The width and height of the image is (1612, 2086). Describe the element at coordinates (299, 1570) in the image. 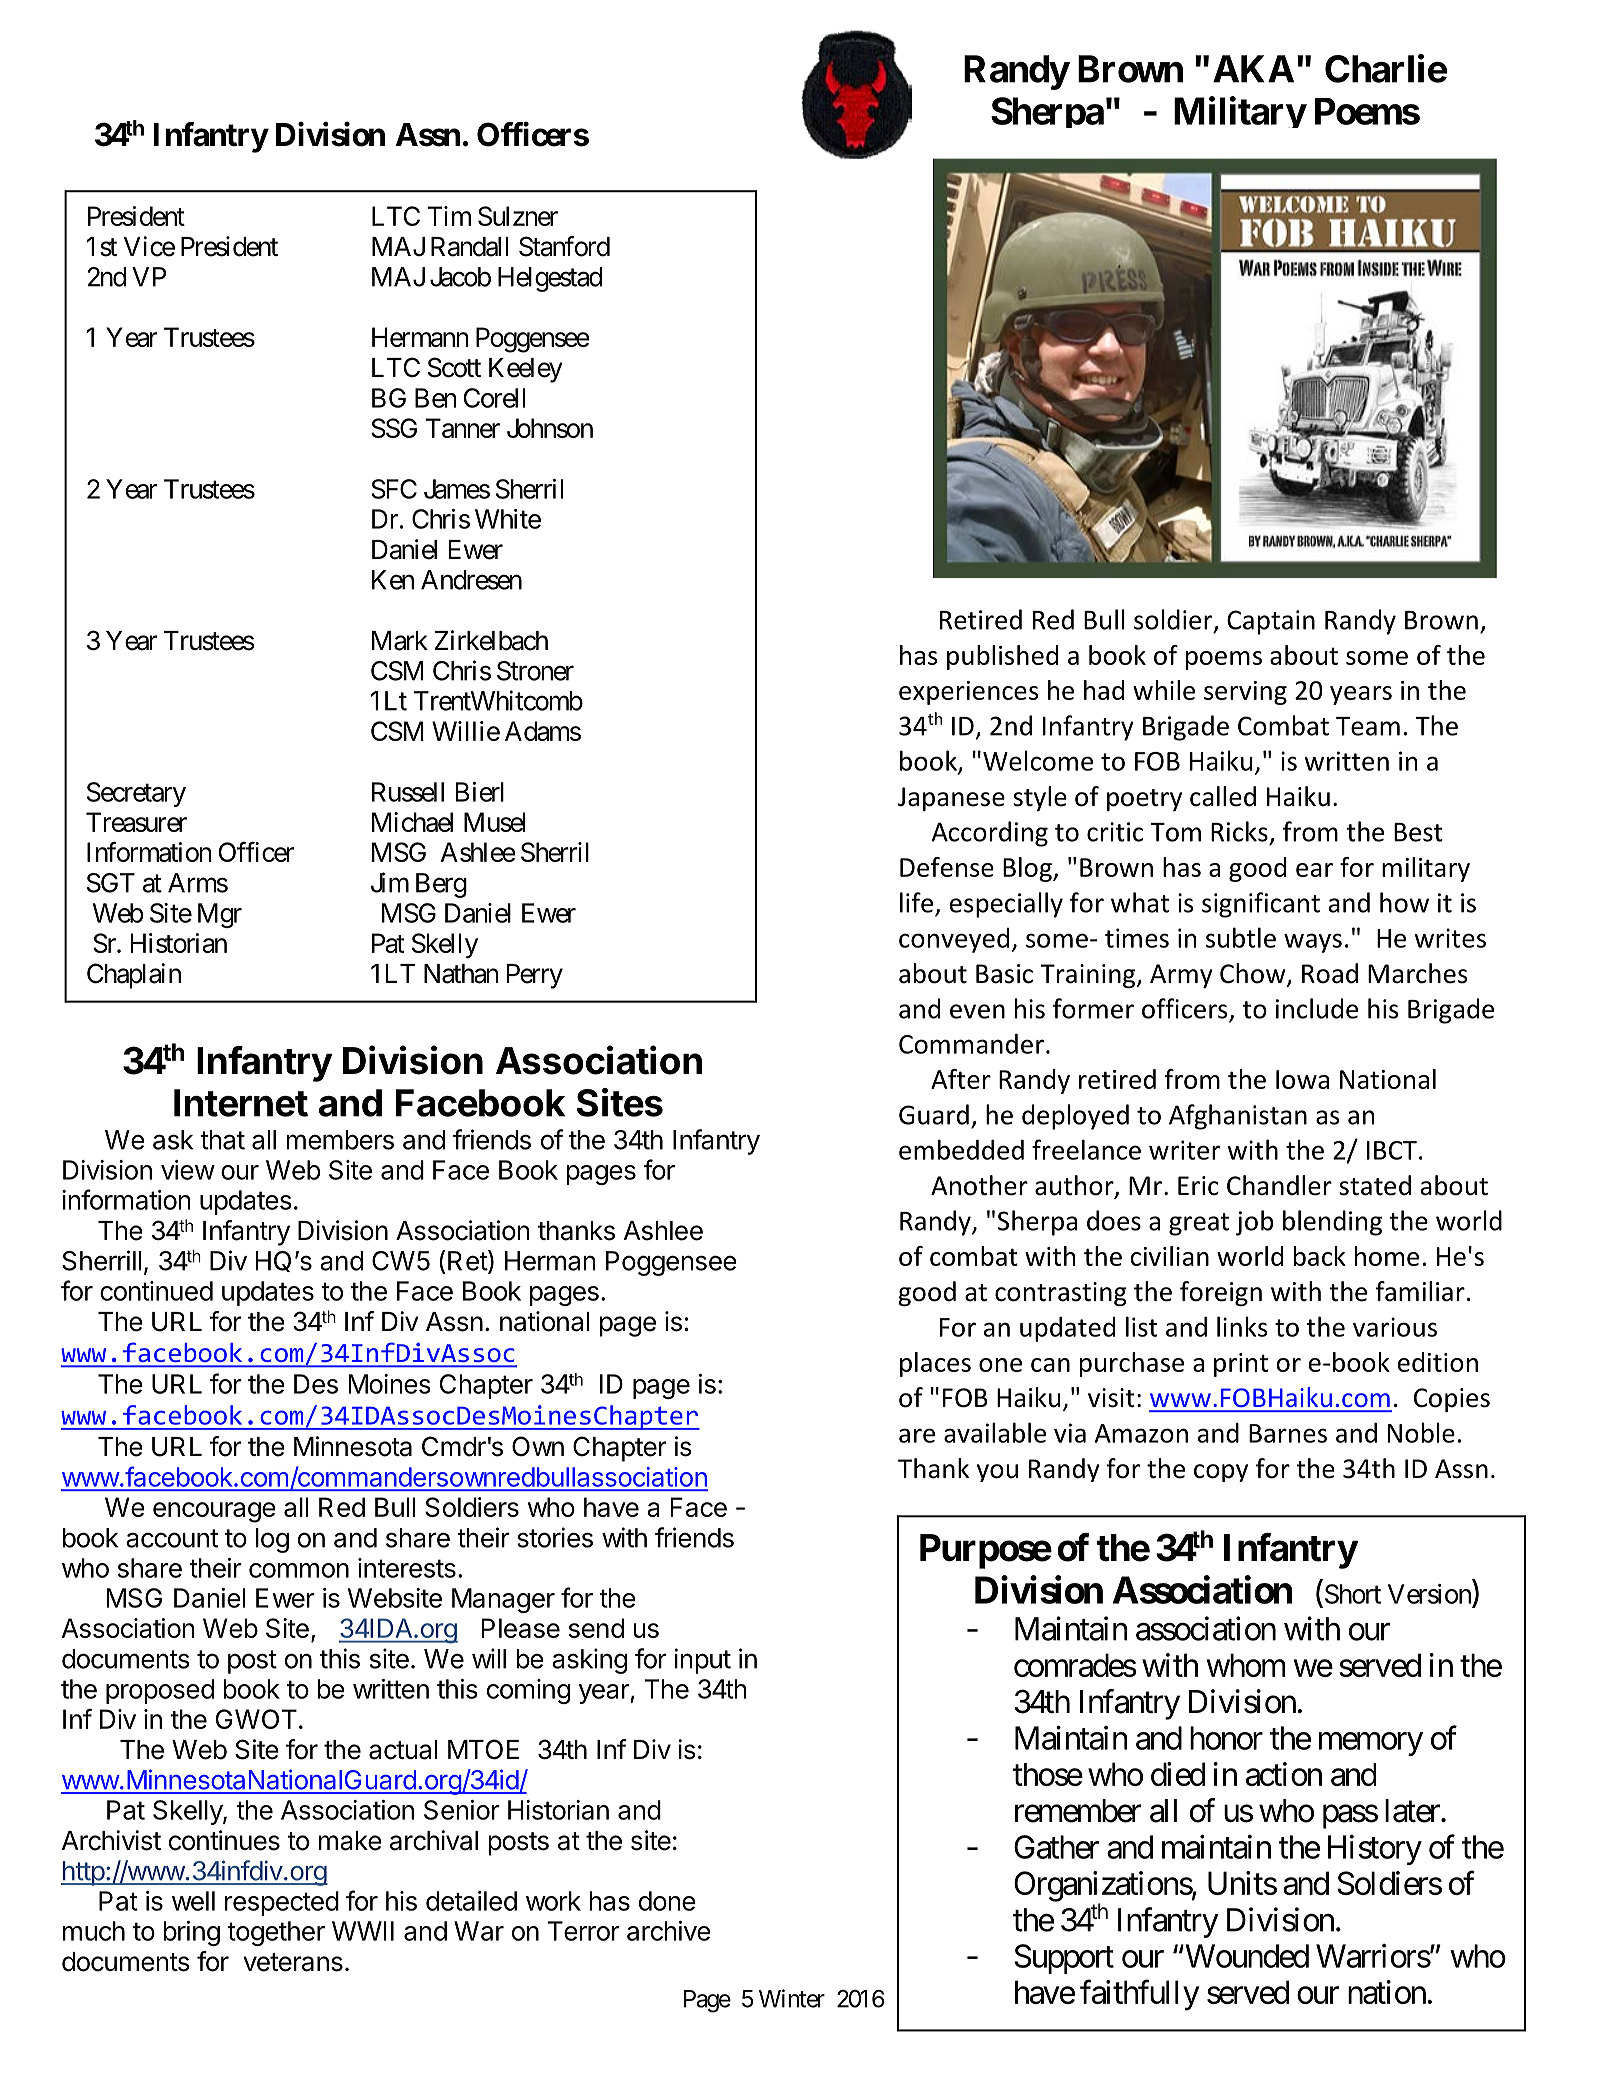

I see `common` at that location.
